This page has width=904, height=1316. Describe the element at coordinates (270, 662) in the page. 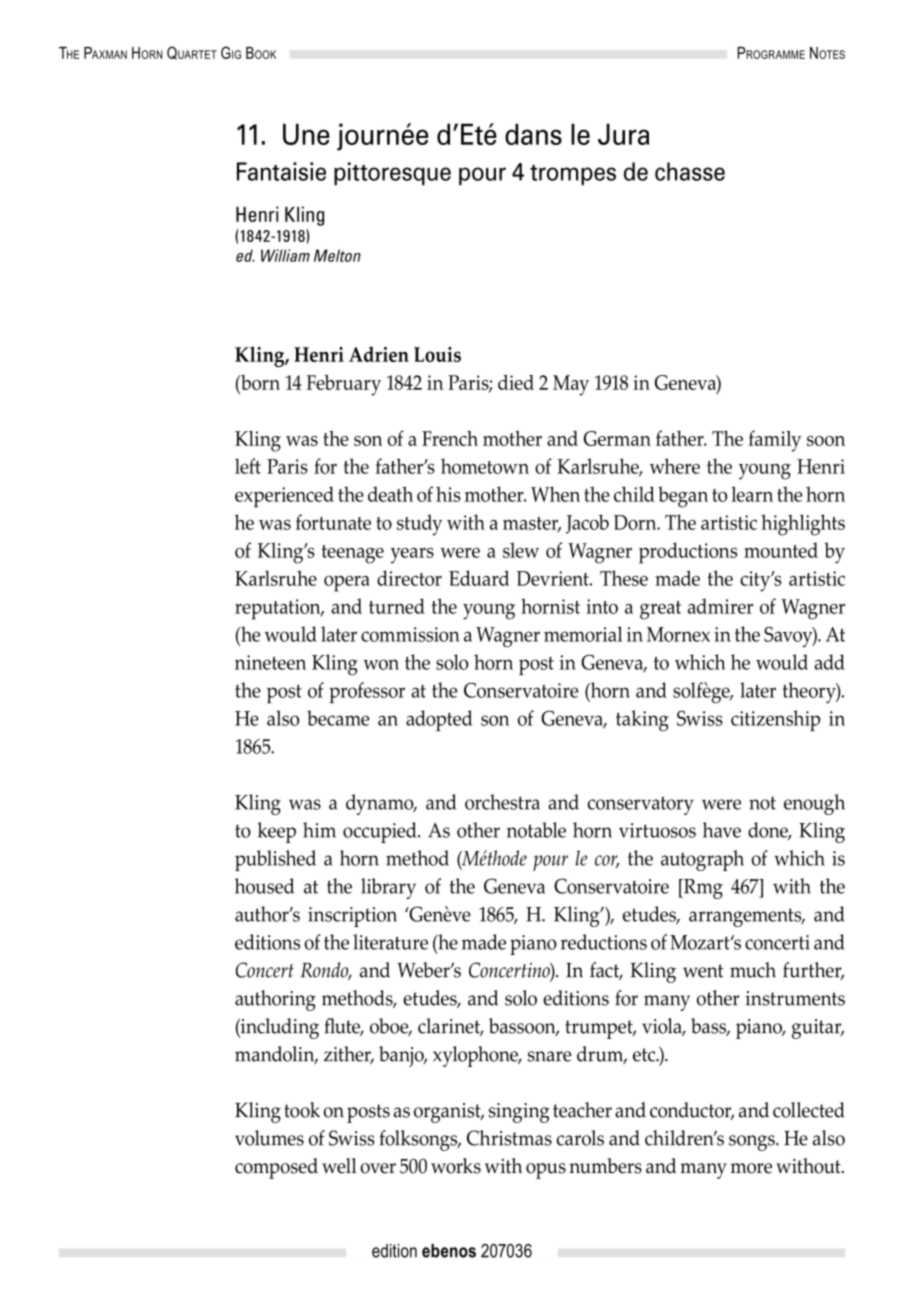

I see `nineteen` at that location.
